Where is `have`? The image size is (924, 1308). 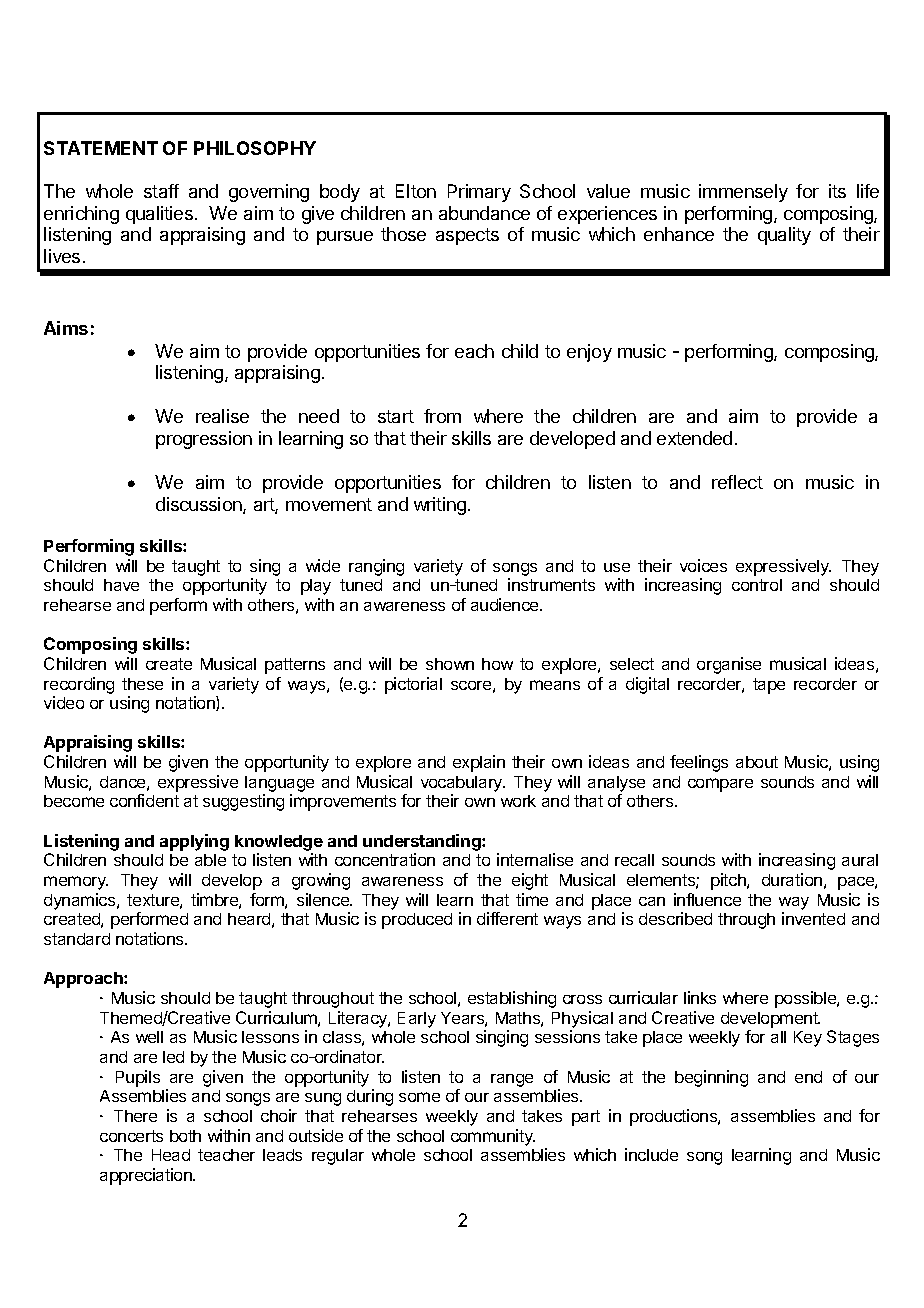
have is located at coordinates (121, 585).
